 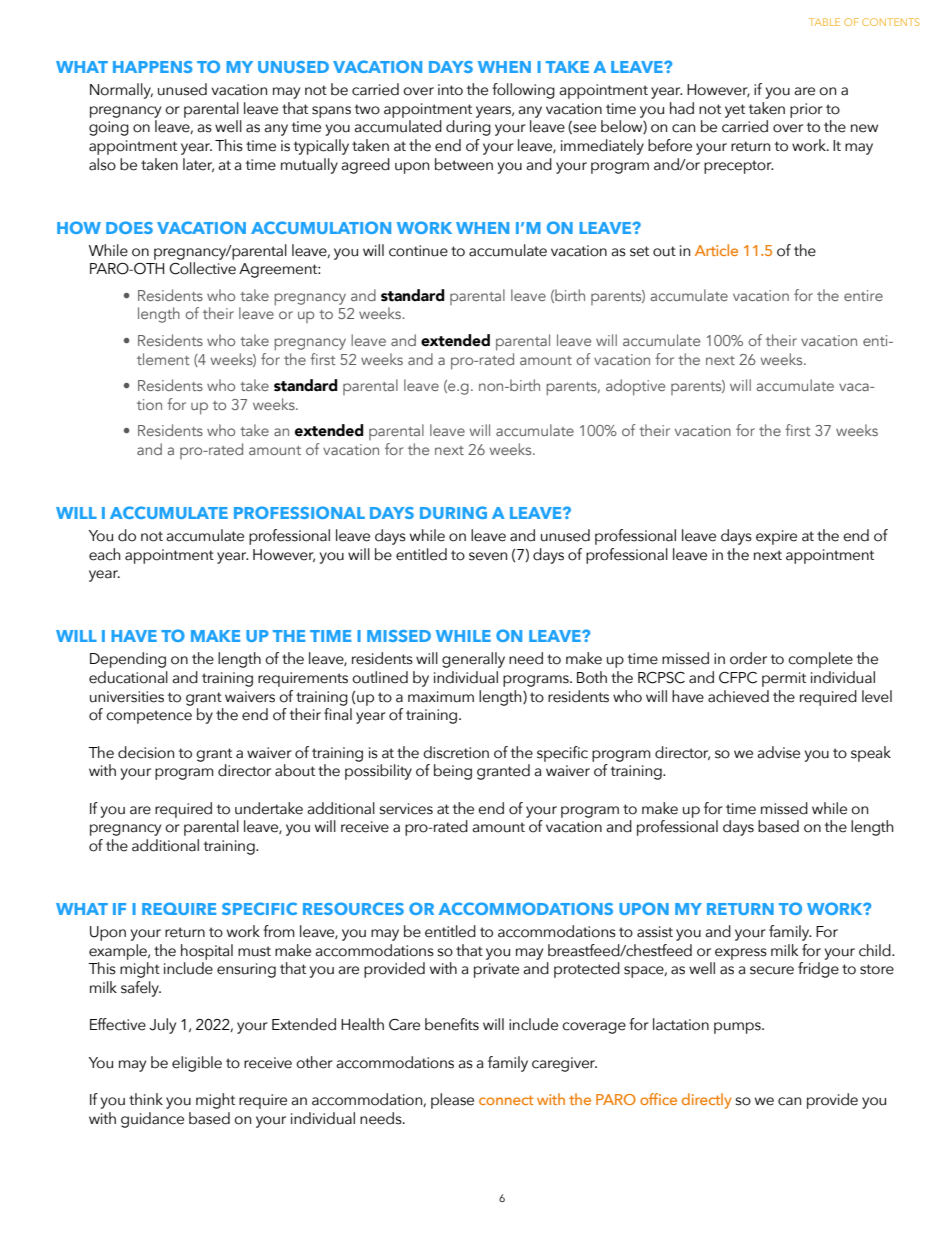 I want to click on following, so click(x=523, y=91).
